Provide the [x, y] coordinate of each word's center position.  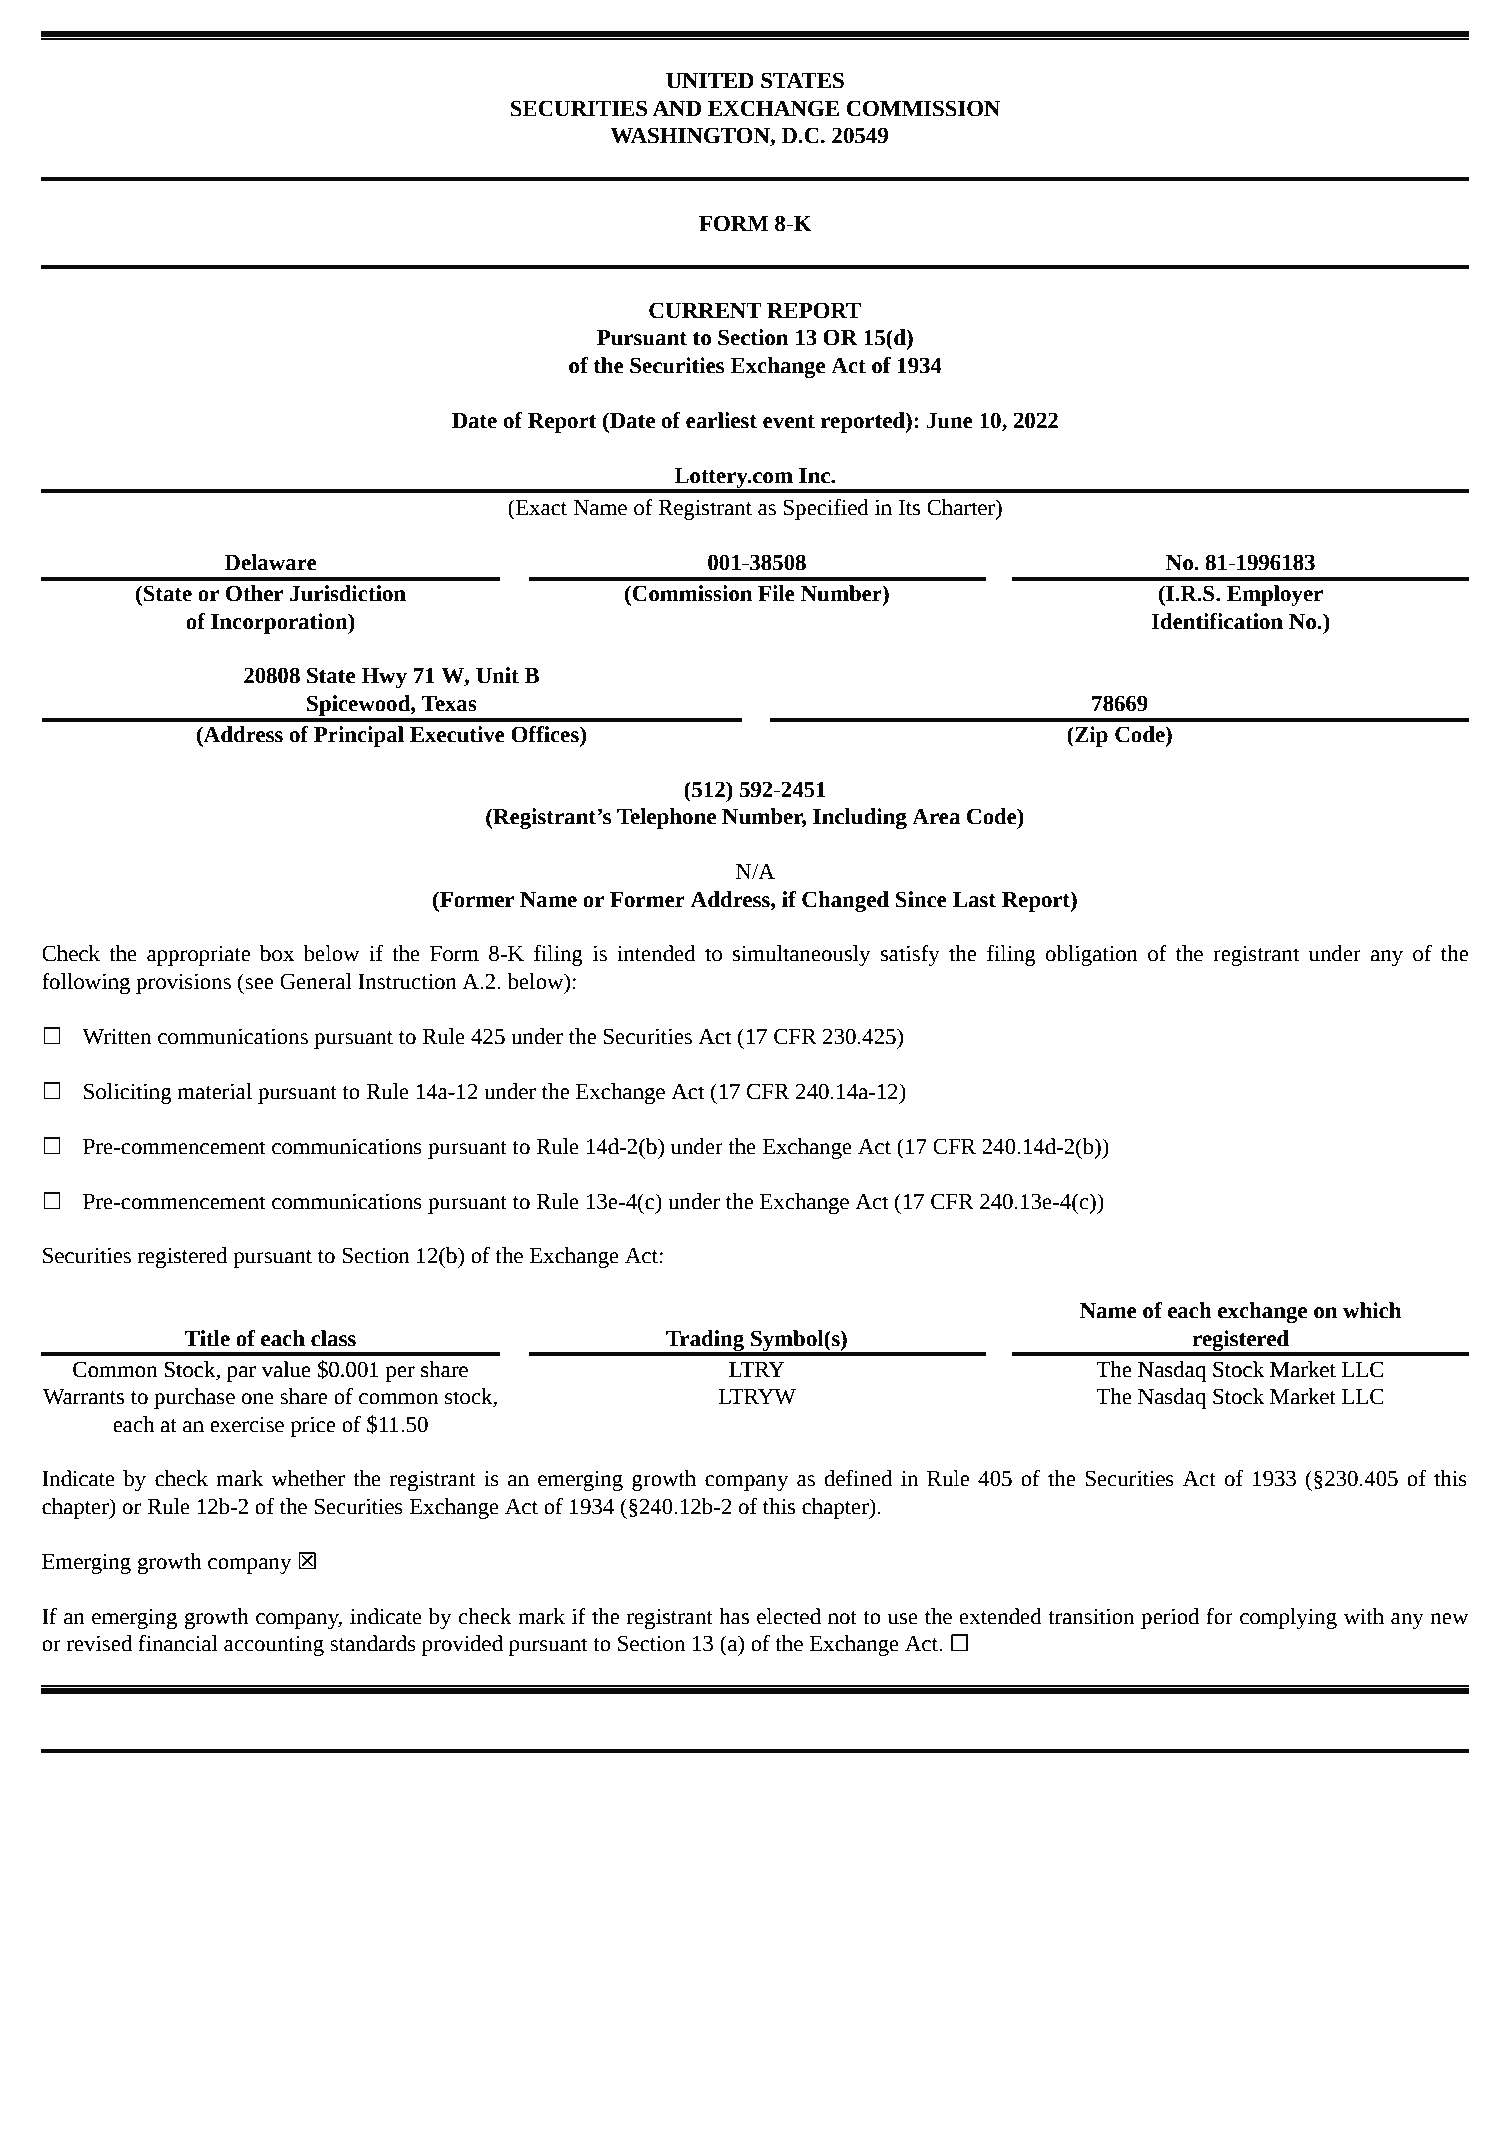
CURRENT [705, 310]
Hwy [384, 678]
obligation [1091, 955]
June [950, 421]
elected [789, 1616]
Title [207, 1338]
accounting [274, 1645]
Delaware [270, 562]
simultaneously [801, 955]
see [259, 984]
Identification [1217, 621]
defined [858, 1478]
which [1372, 1310]
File [776, 593]
